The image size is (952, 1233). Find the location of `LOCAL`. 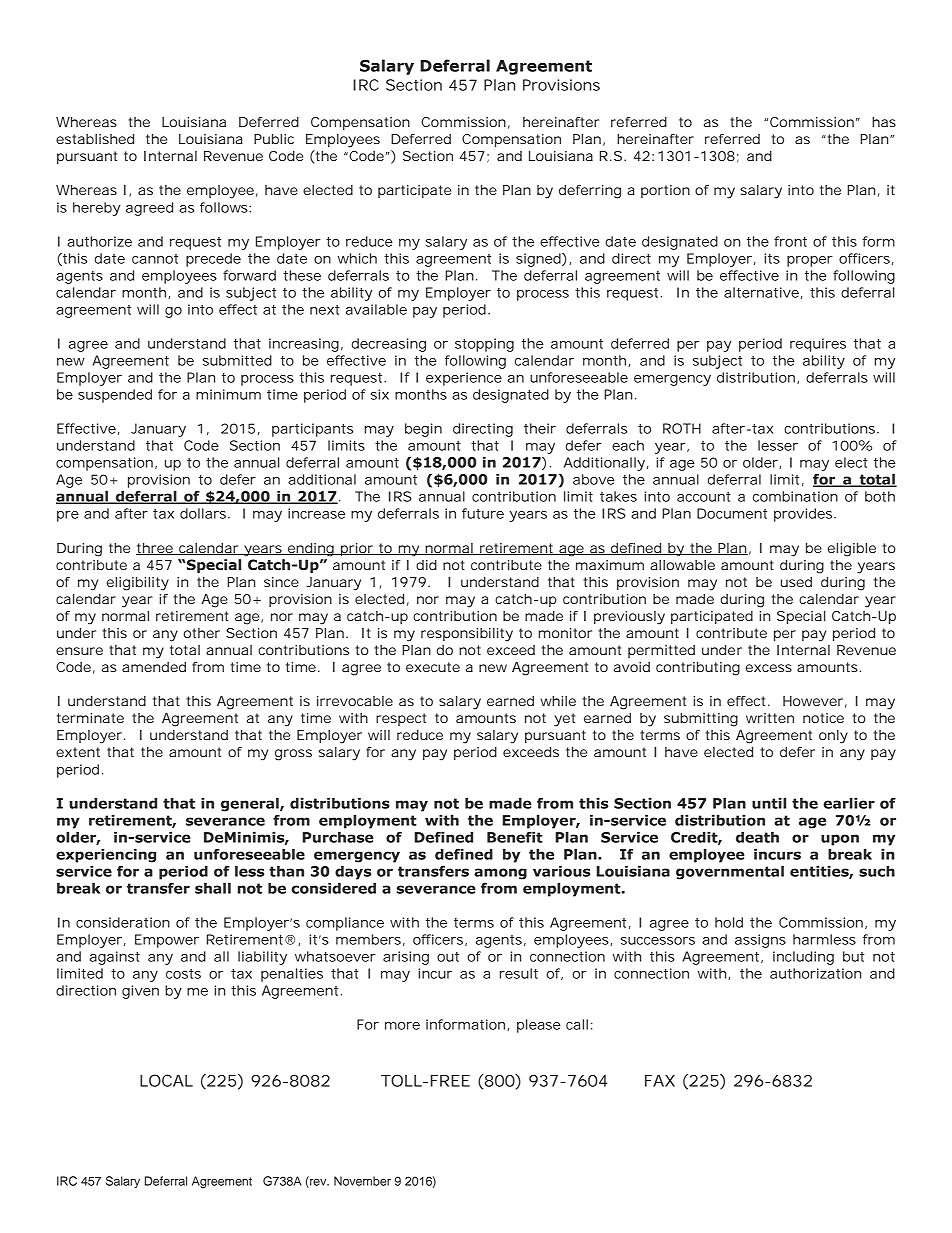

LOCAL is located at coordinates (166, 1080).
